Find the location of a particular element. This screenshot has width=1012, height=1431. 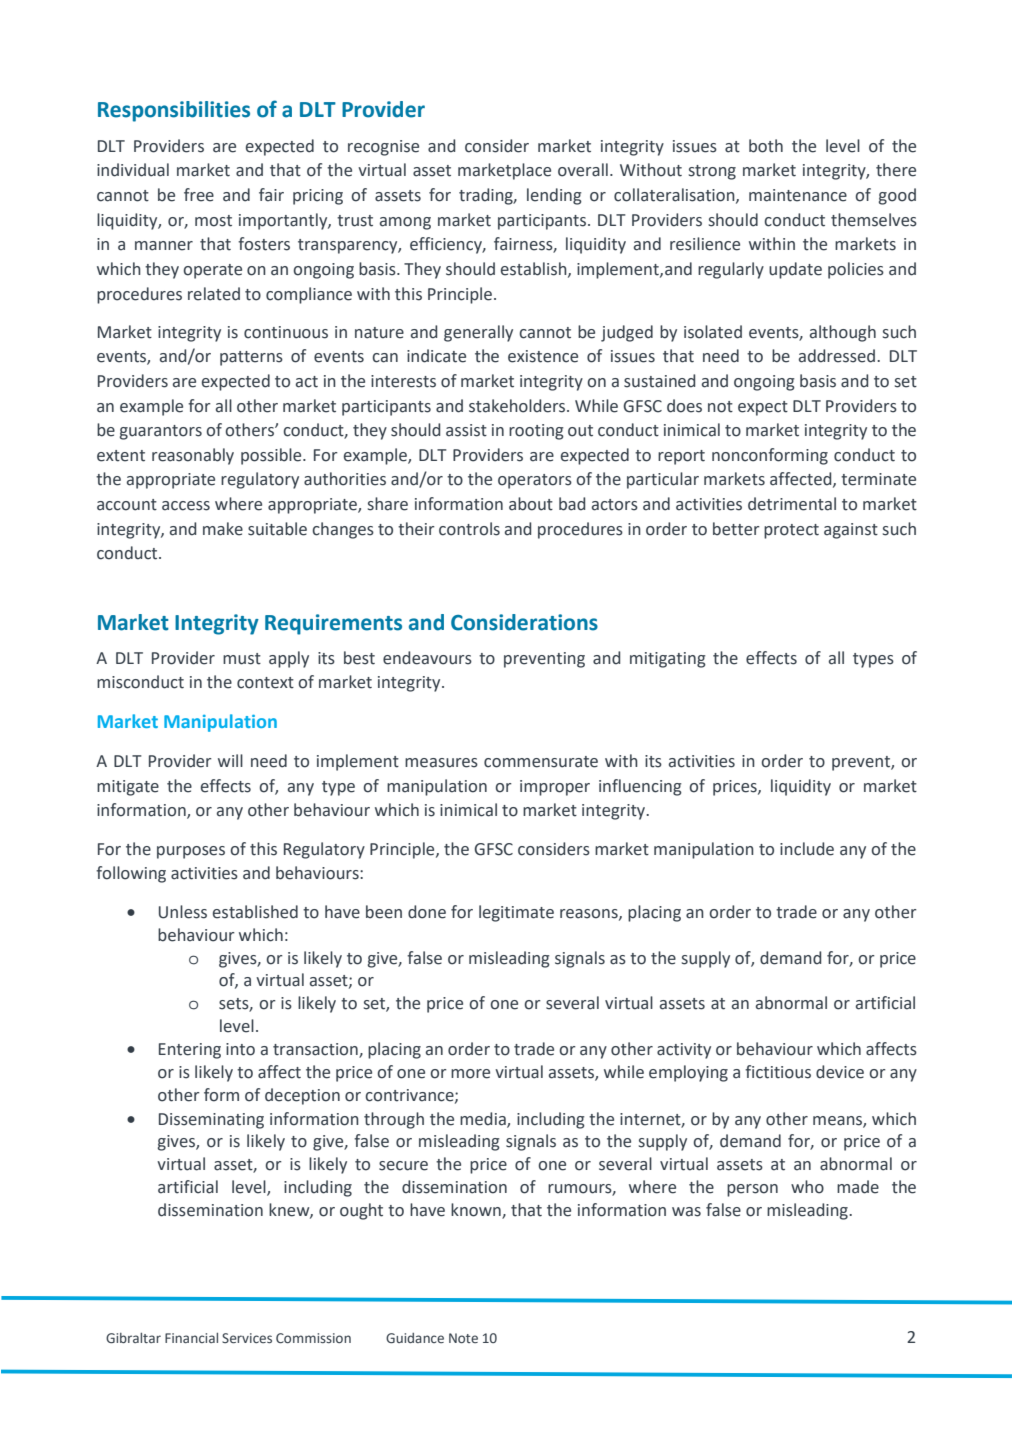

both is located at coordinates (766, 146).
